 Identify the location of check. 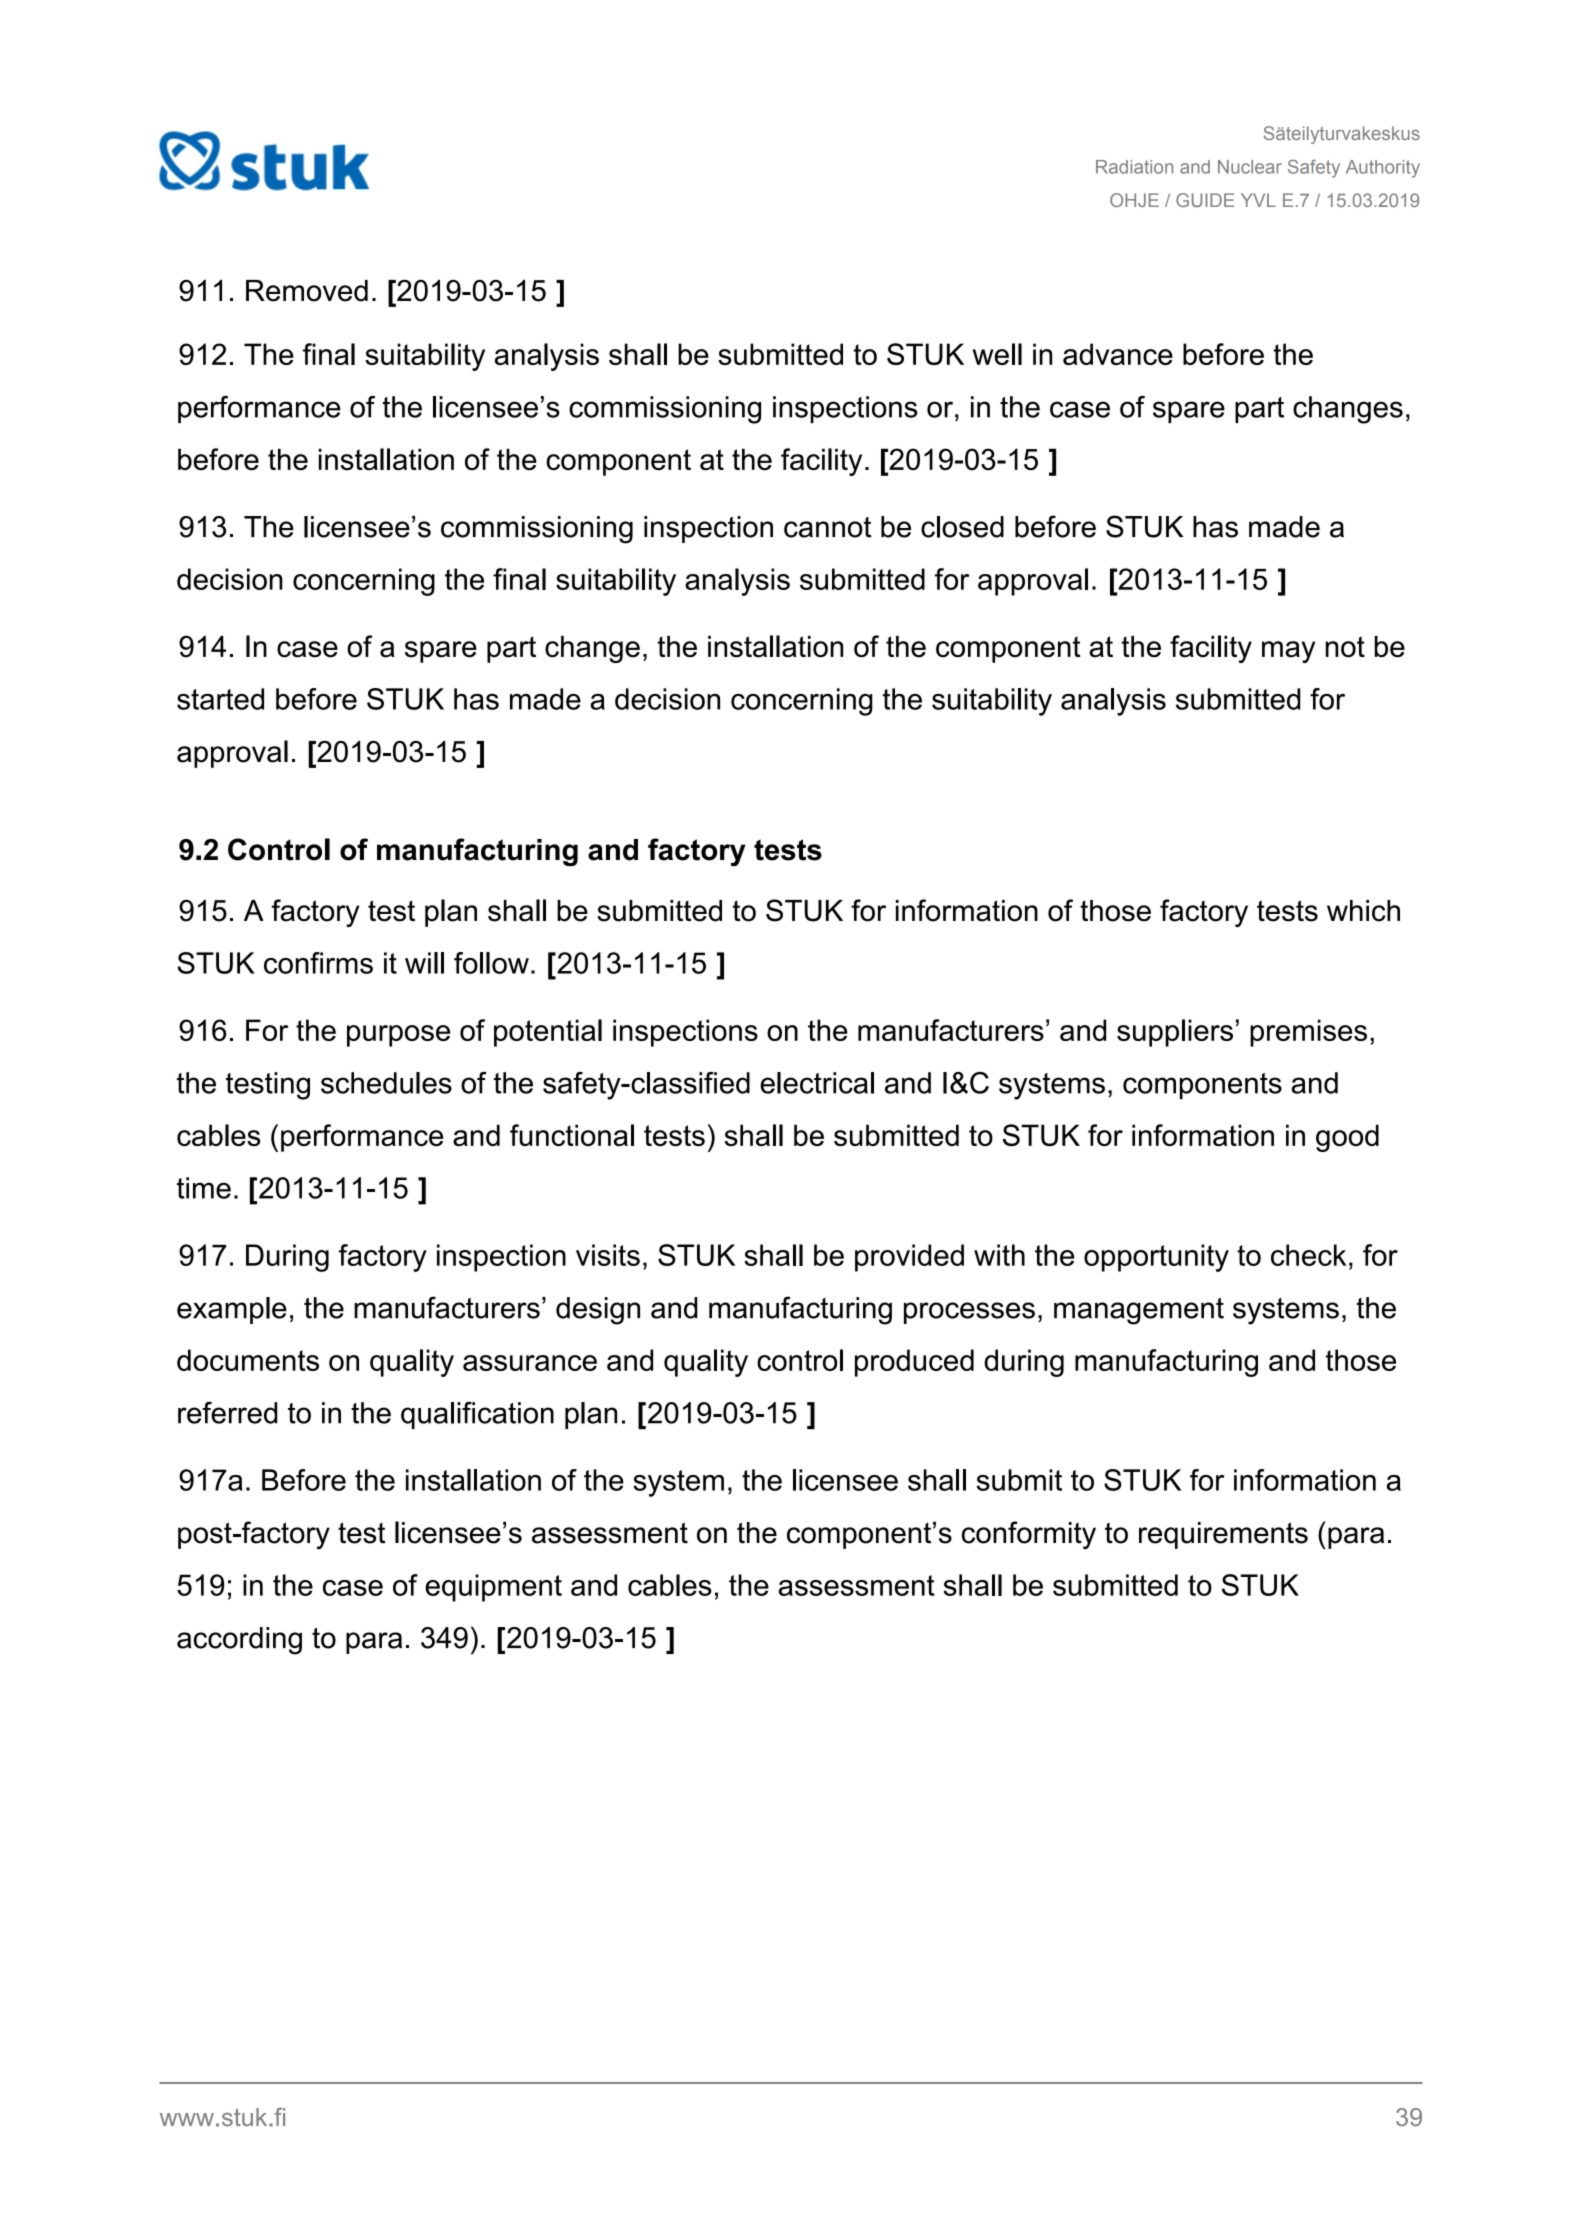
(1309, 1255).
